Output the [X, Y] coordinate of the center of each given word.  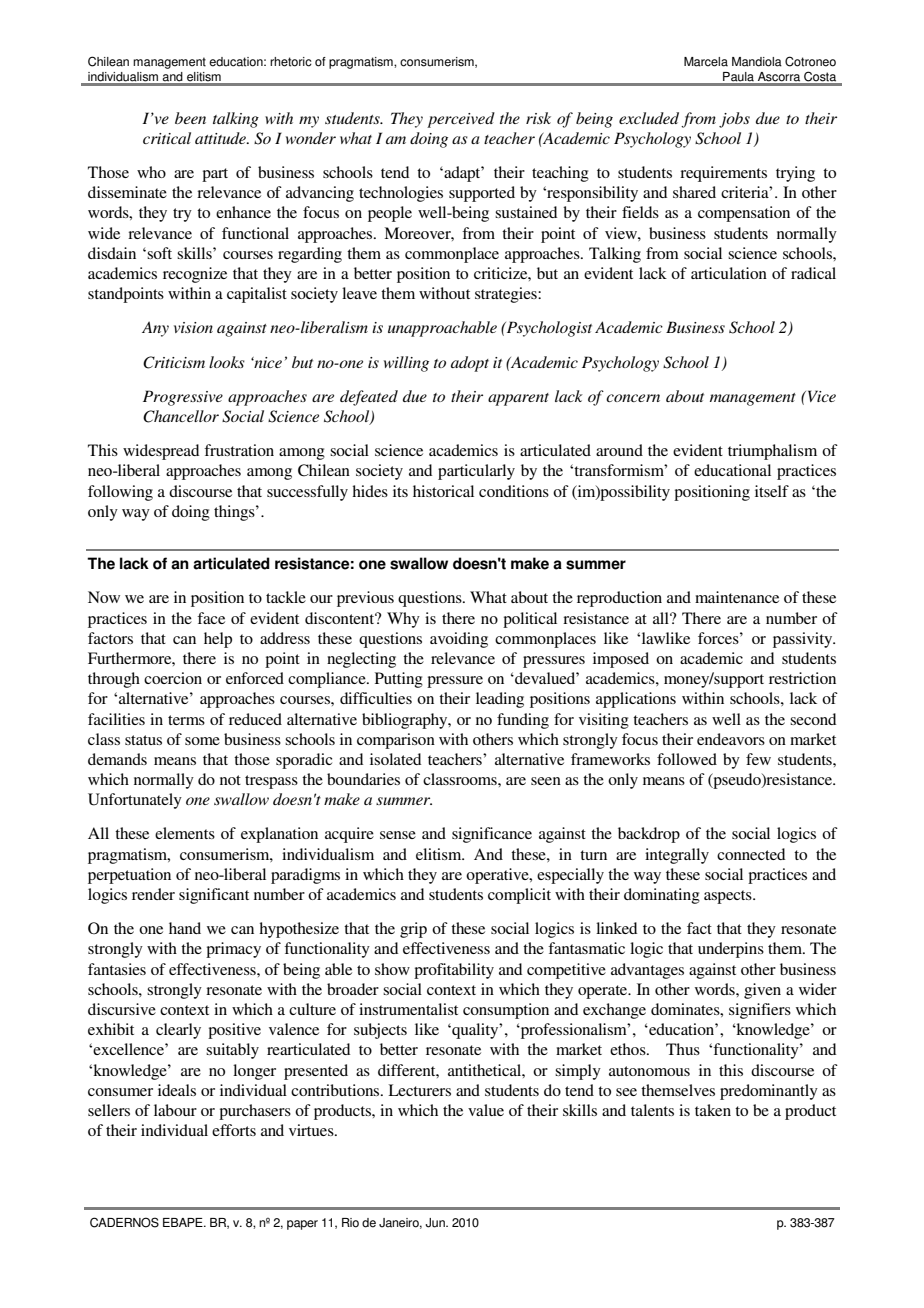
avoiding [459, 640]
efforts [234, 1130]
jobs [734, 120]
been [190, 118]
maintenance [737, 597]
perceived [461, 120]
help [218, 640]
